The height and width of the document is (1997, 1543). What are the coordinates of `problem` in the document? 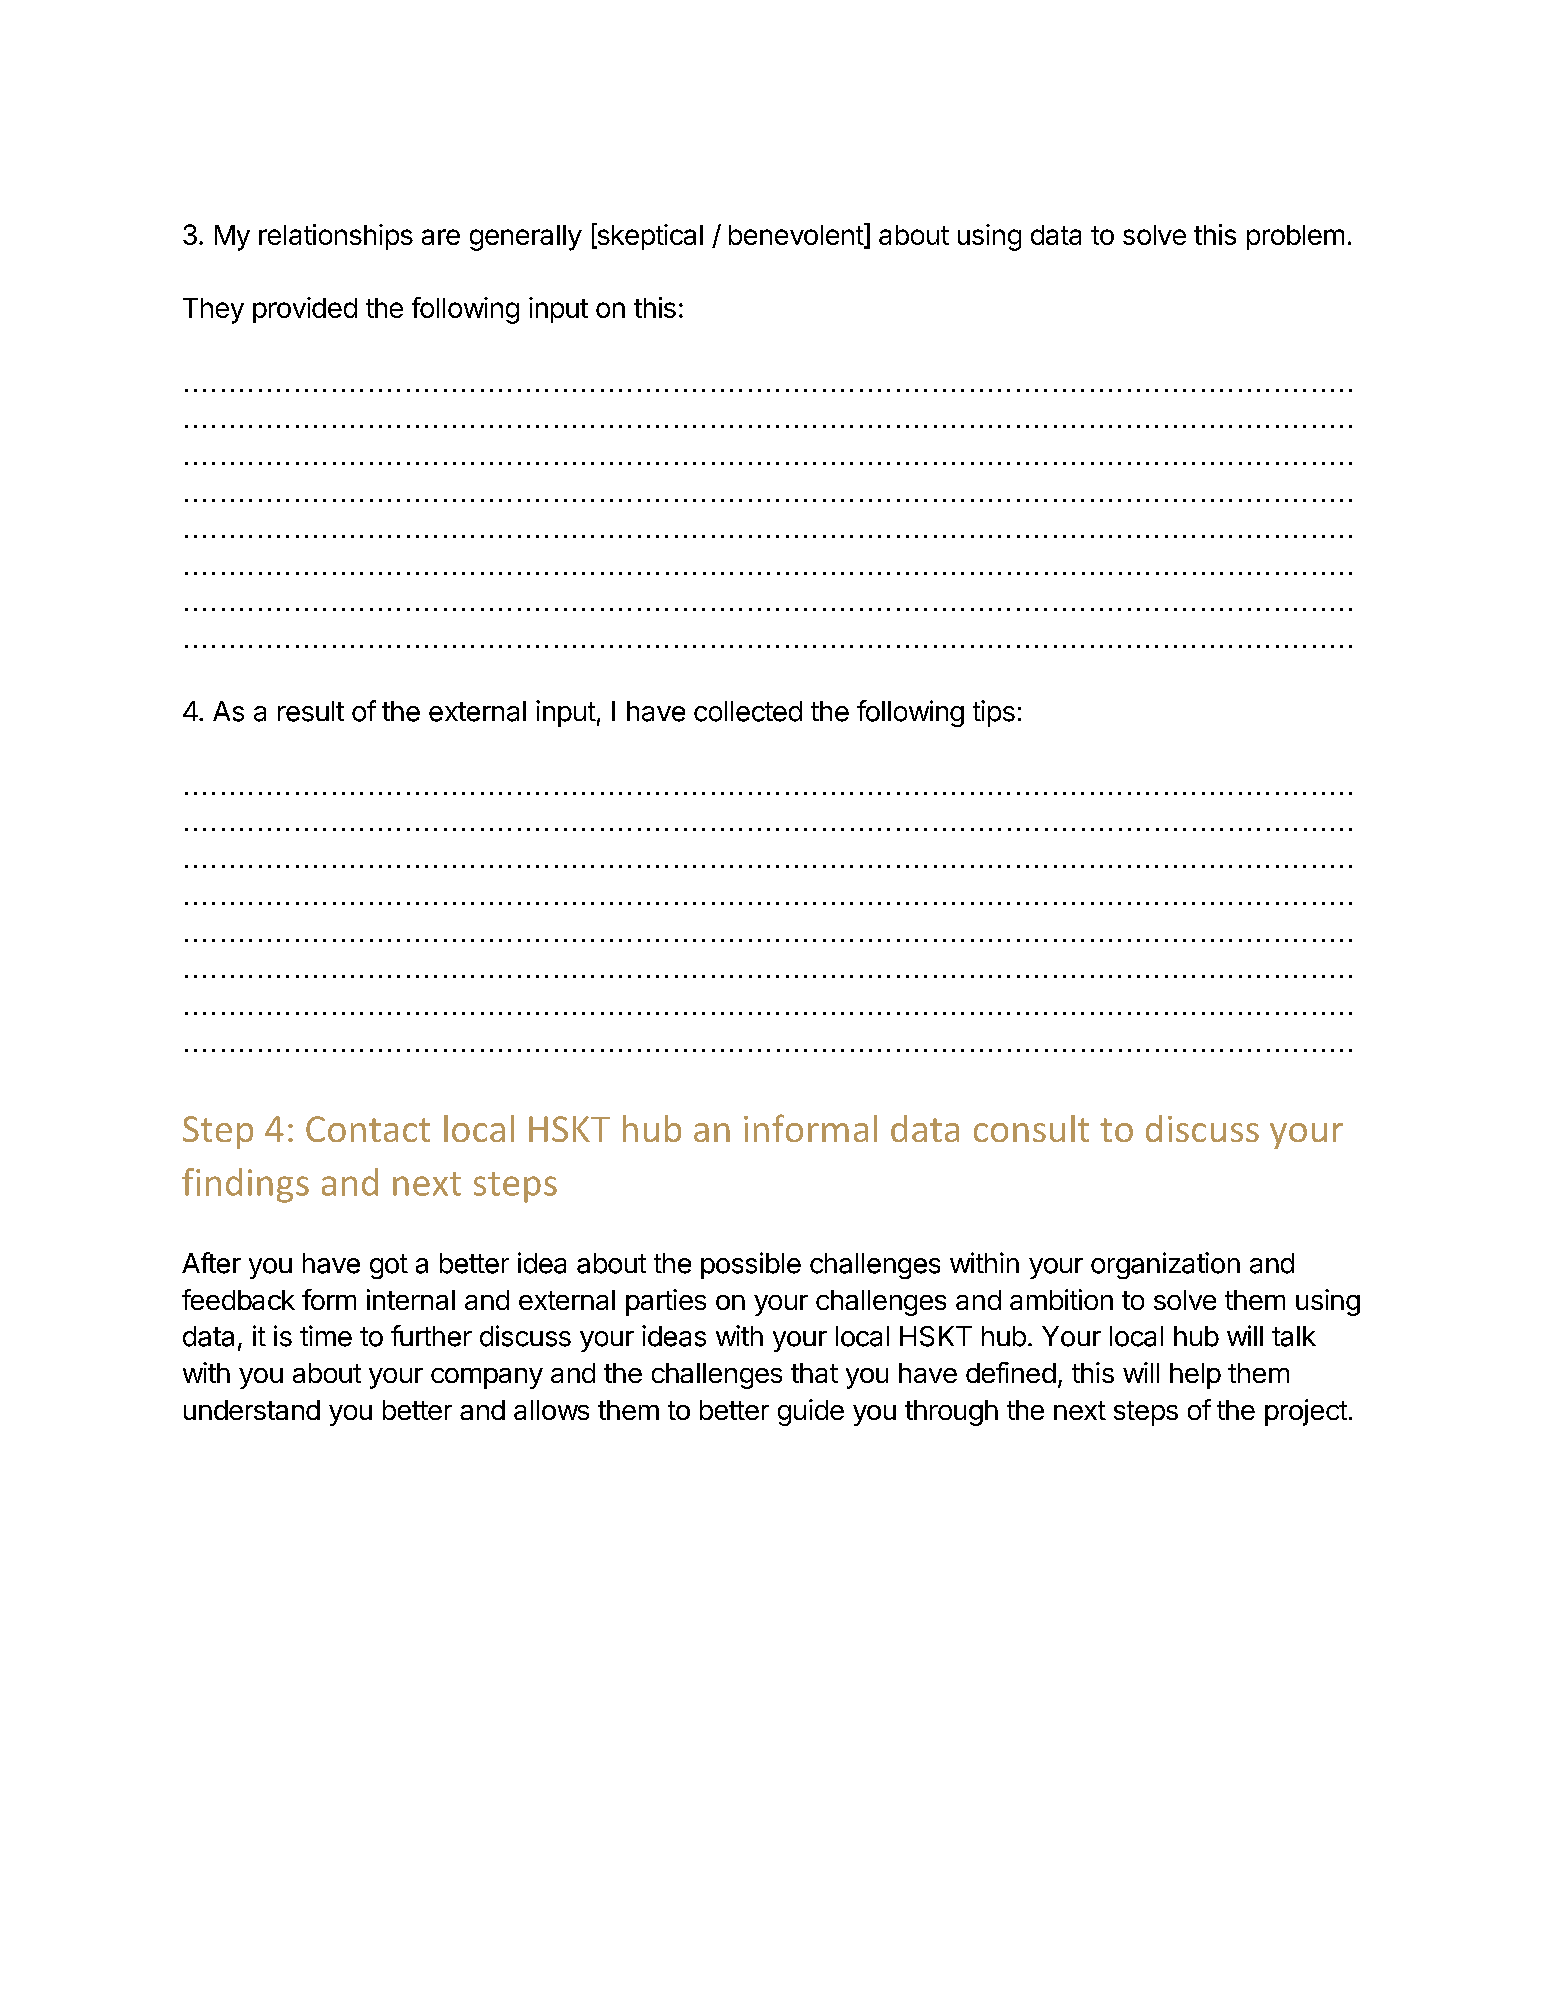 It's located at (1295, 237).
